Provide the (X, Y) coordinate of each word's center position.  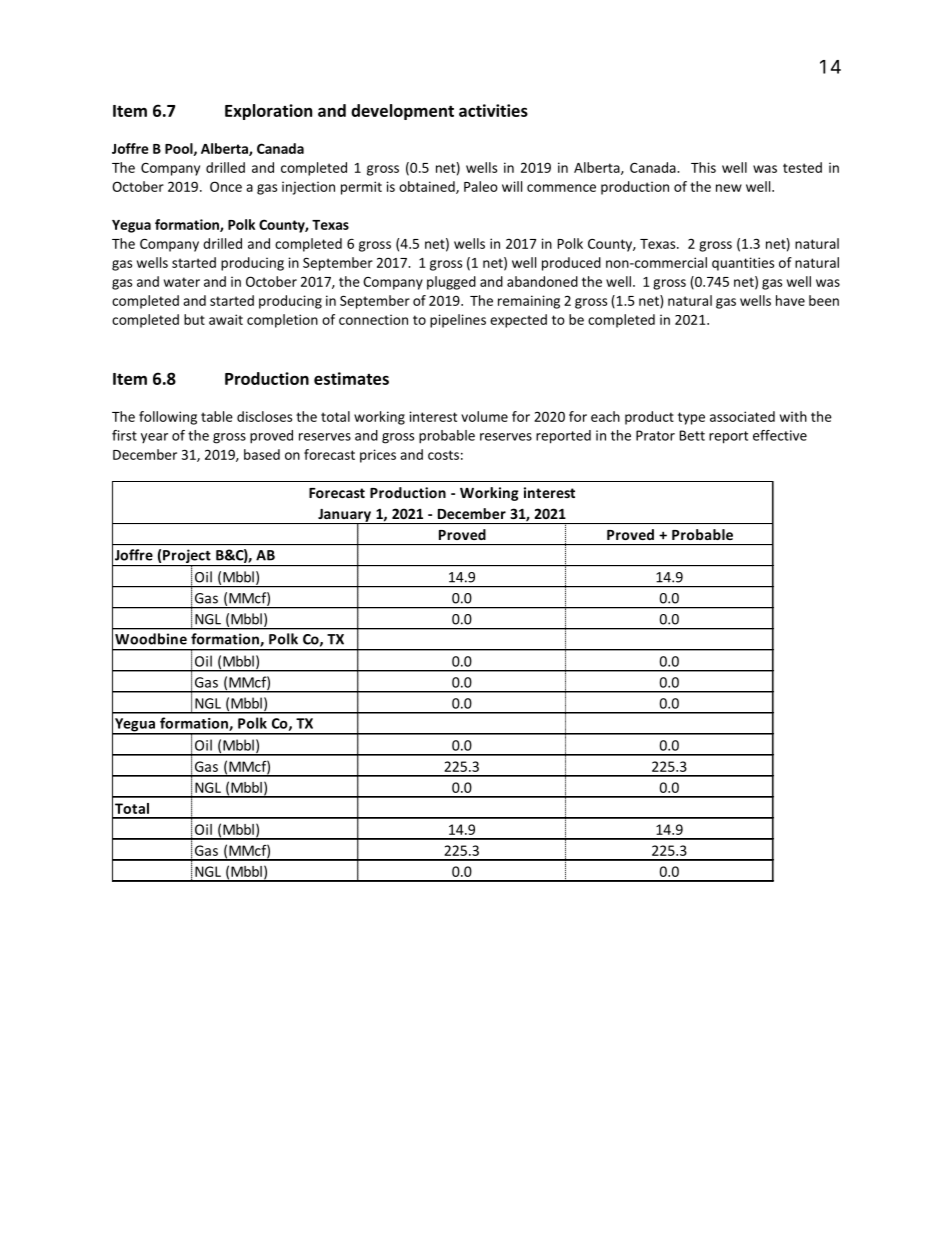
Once (226, 186)
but (194, 319)
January (344, 516)
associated (742, 416)
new (729, 188)
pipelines (458, 321)
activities (493, 110)
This (703, 167)
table (217, 416)
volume (484, 416)
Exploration (268, 112)
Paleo (481, 186)
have (790, 300)
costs (443, 455)
